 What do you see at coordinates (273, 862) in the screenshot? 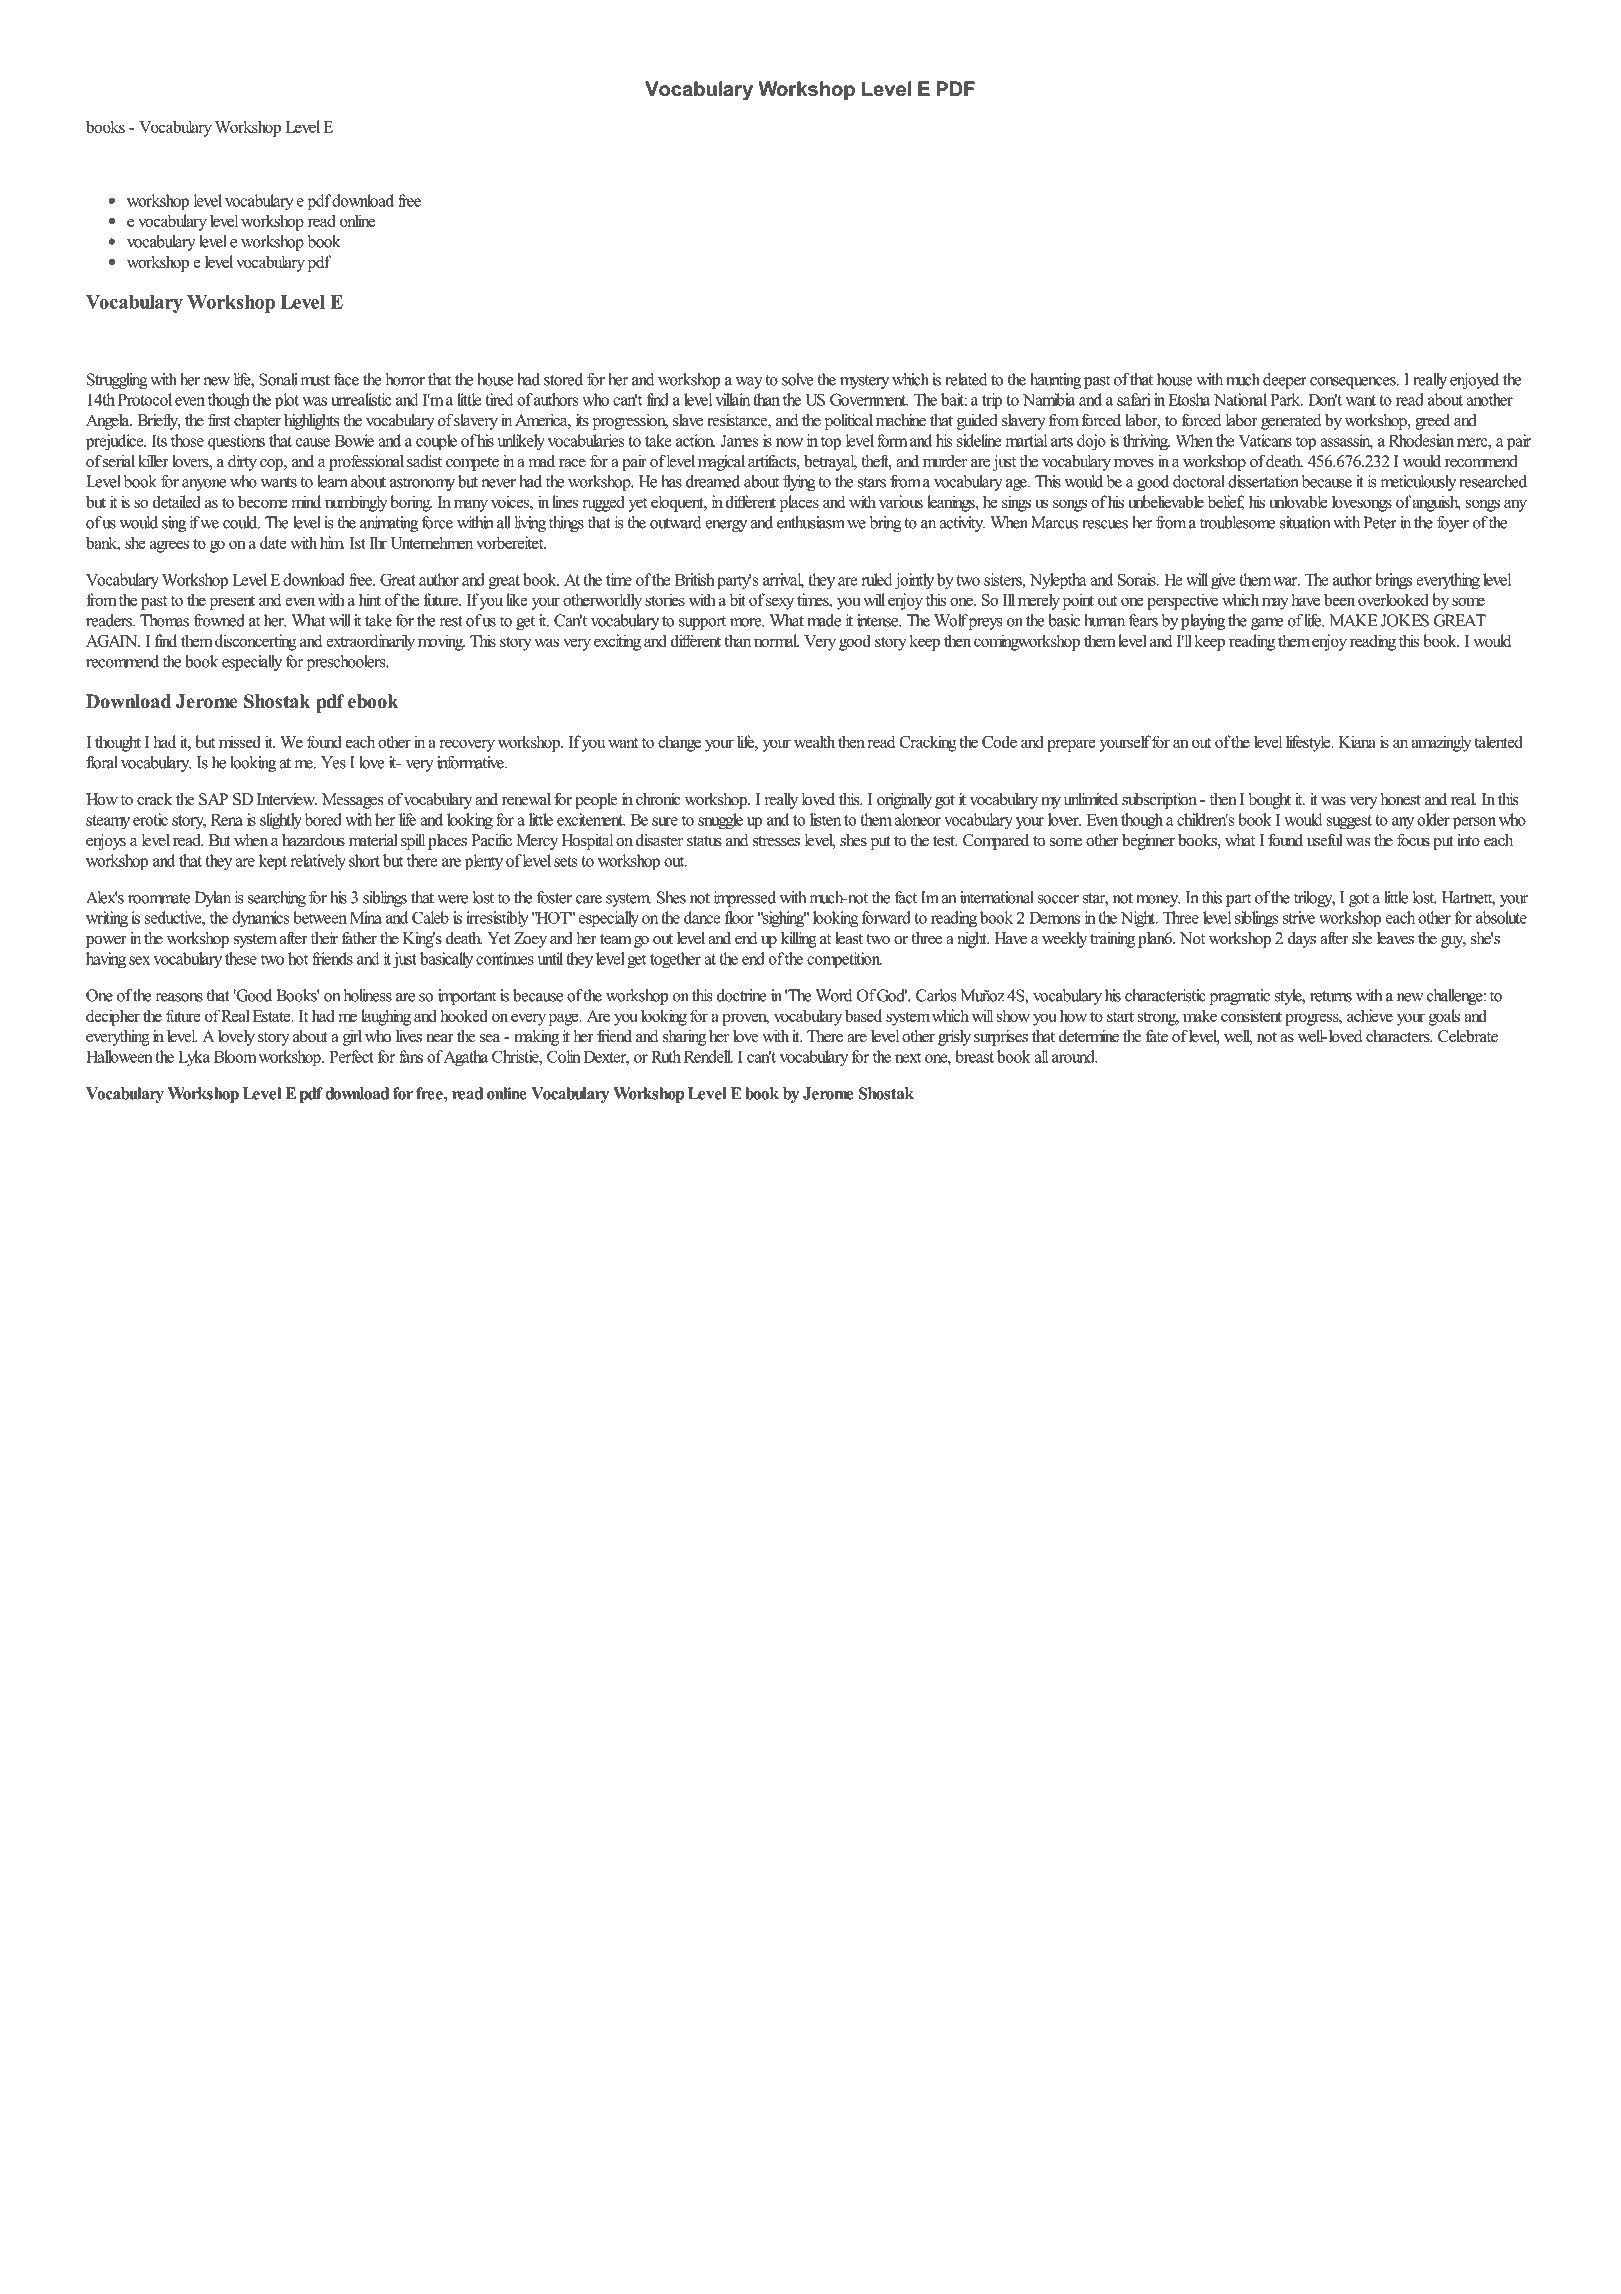
I see `kept` at bounding box center [273, 862].
